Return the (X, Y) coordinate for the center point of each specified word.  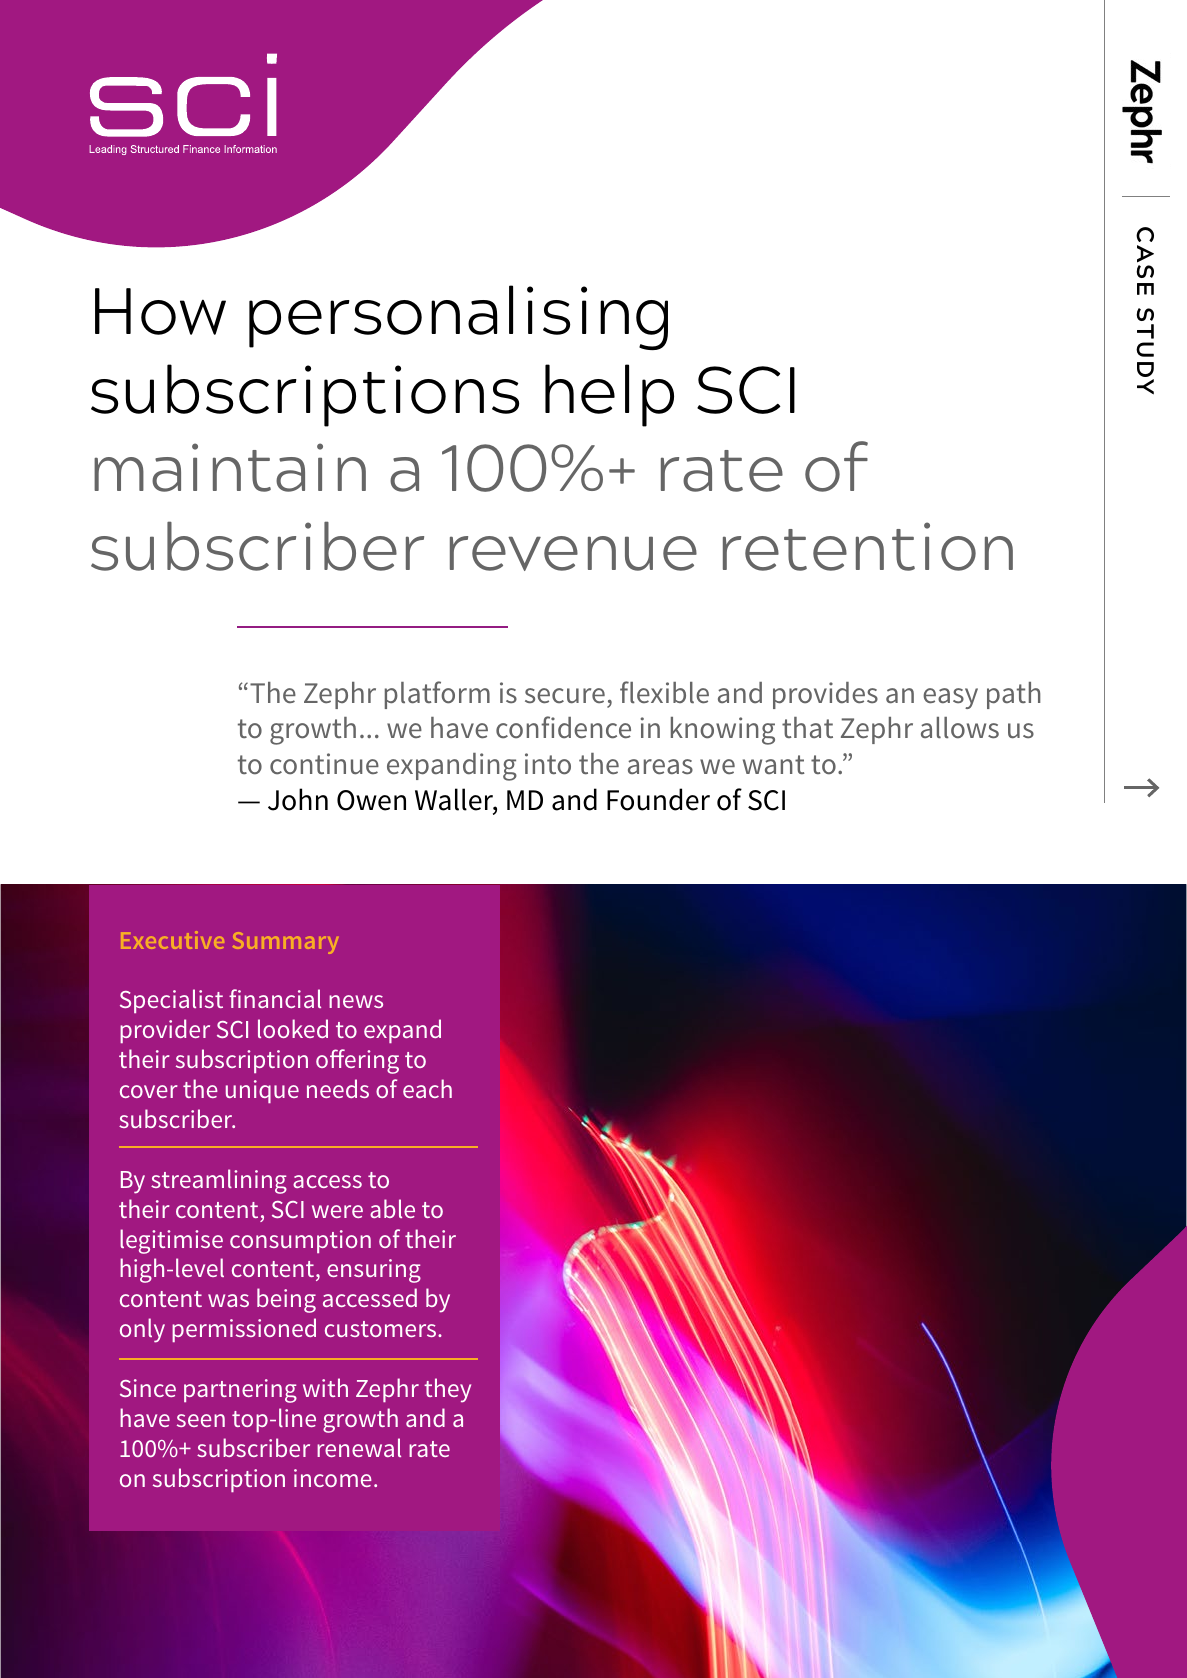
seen (201, 1420)
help (609, 395)
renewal (359, 1447)
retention (868, 546)
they (447, 1390)
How (160, 311)
